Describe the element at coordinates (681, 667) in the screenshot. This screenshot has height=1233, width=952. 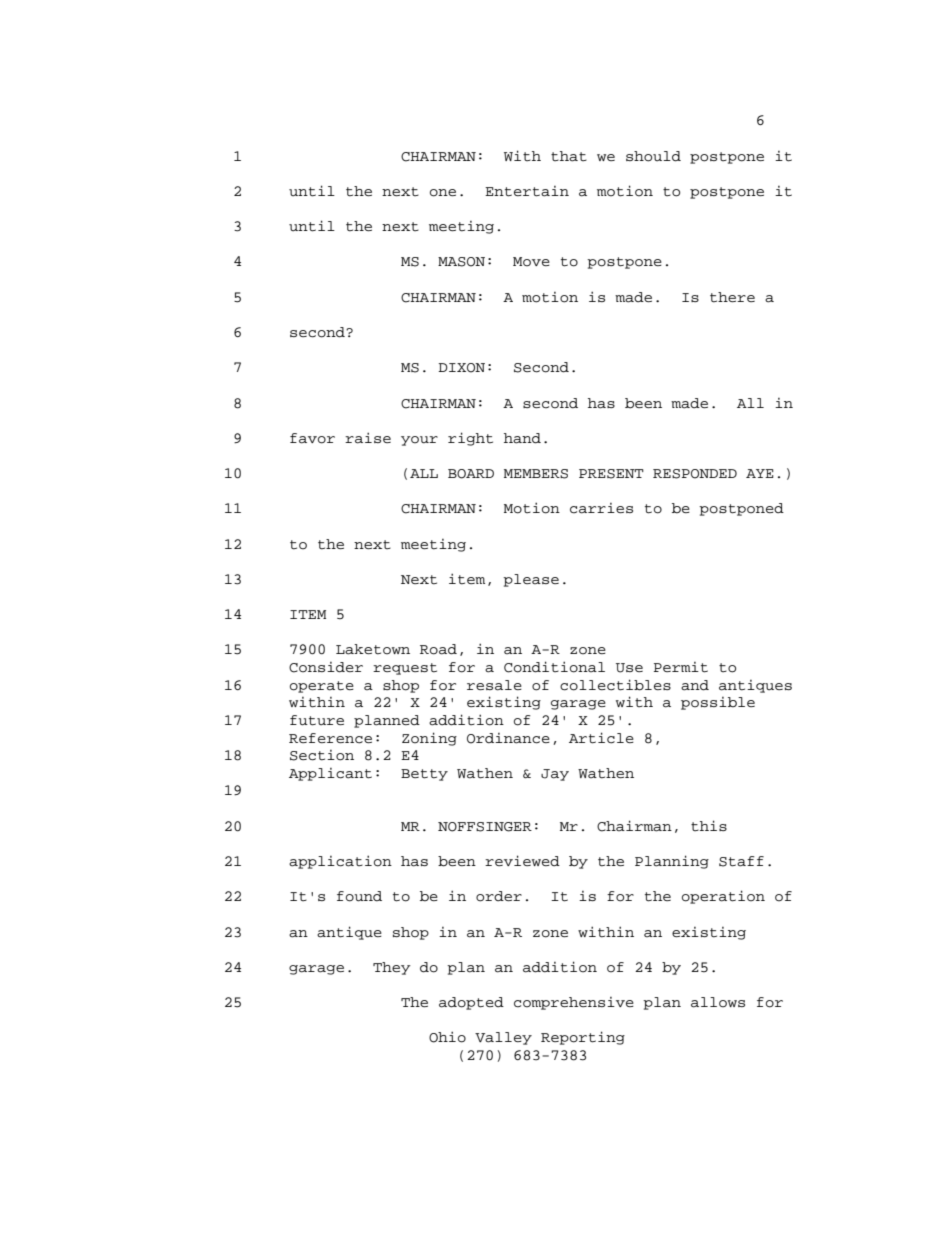
I see `Permit` at that location.
